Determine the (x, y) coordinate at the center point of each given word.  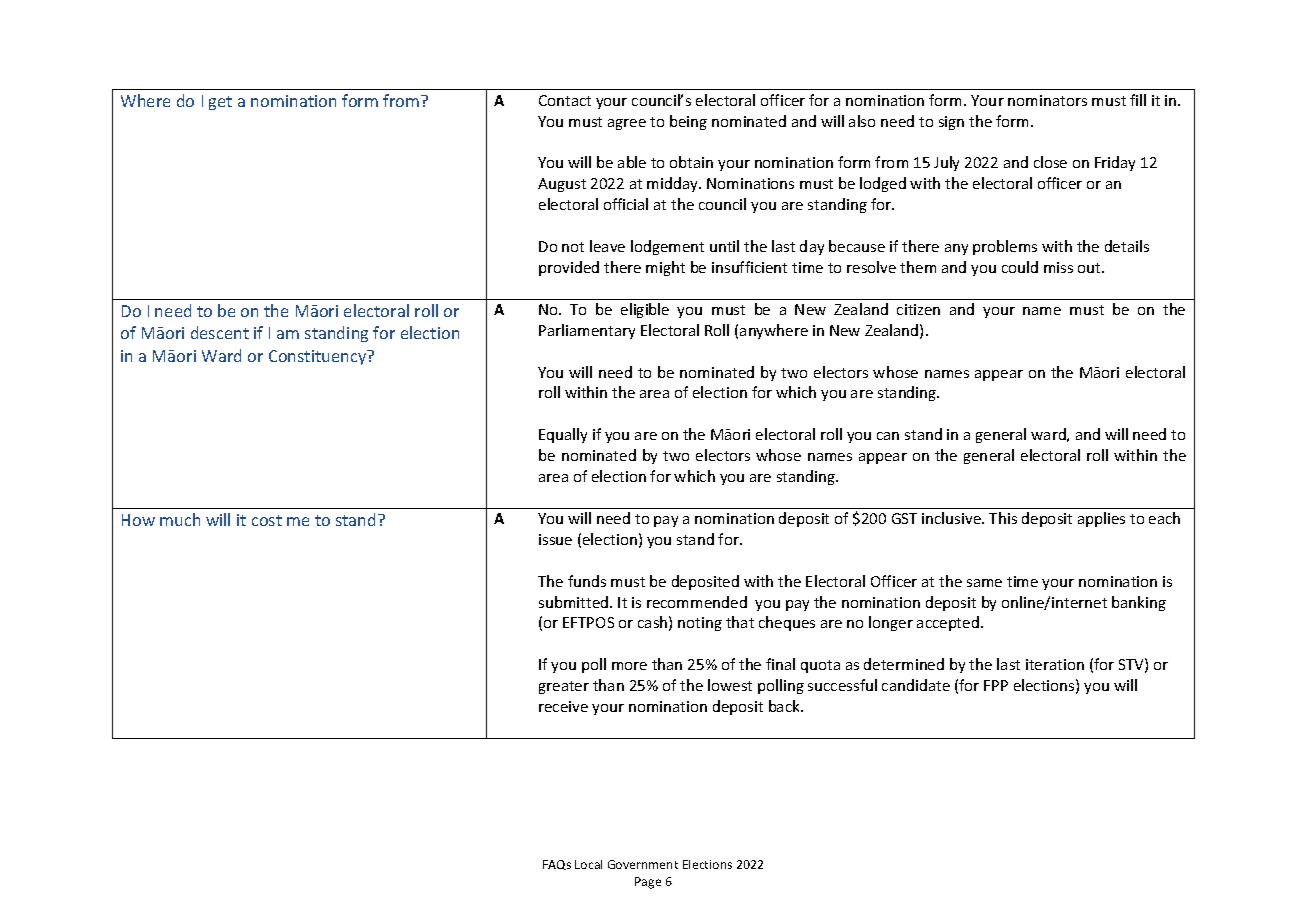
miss (1058, 267)
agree (627, 124)
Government (643, 864)
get (220, 103)
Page (648, 883)
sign (951, 123)
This (1003, 518)
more (629, 666)
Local (588, 864)
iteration (1055, 664)
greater (564, 687)
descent (220, 332)
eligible (645, 310)
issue (555, 539)
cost (267, 520)
